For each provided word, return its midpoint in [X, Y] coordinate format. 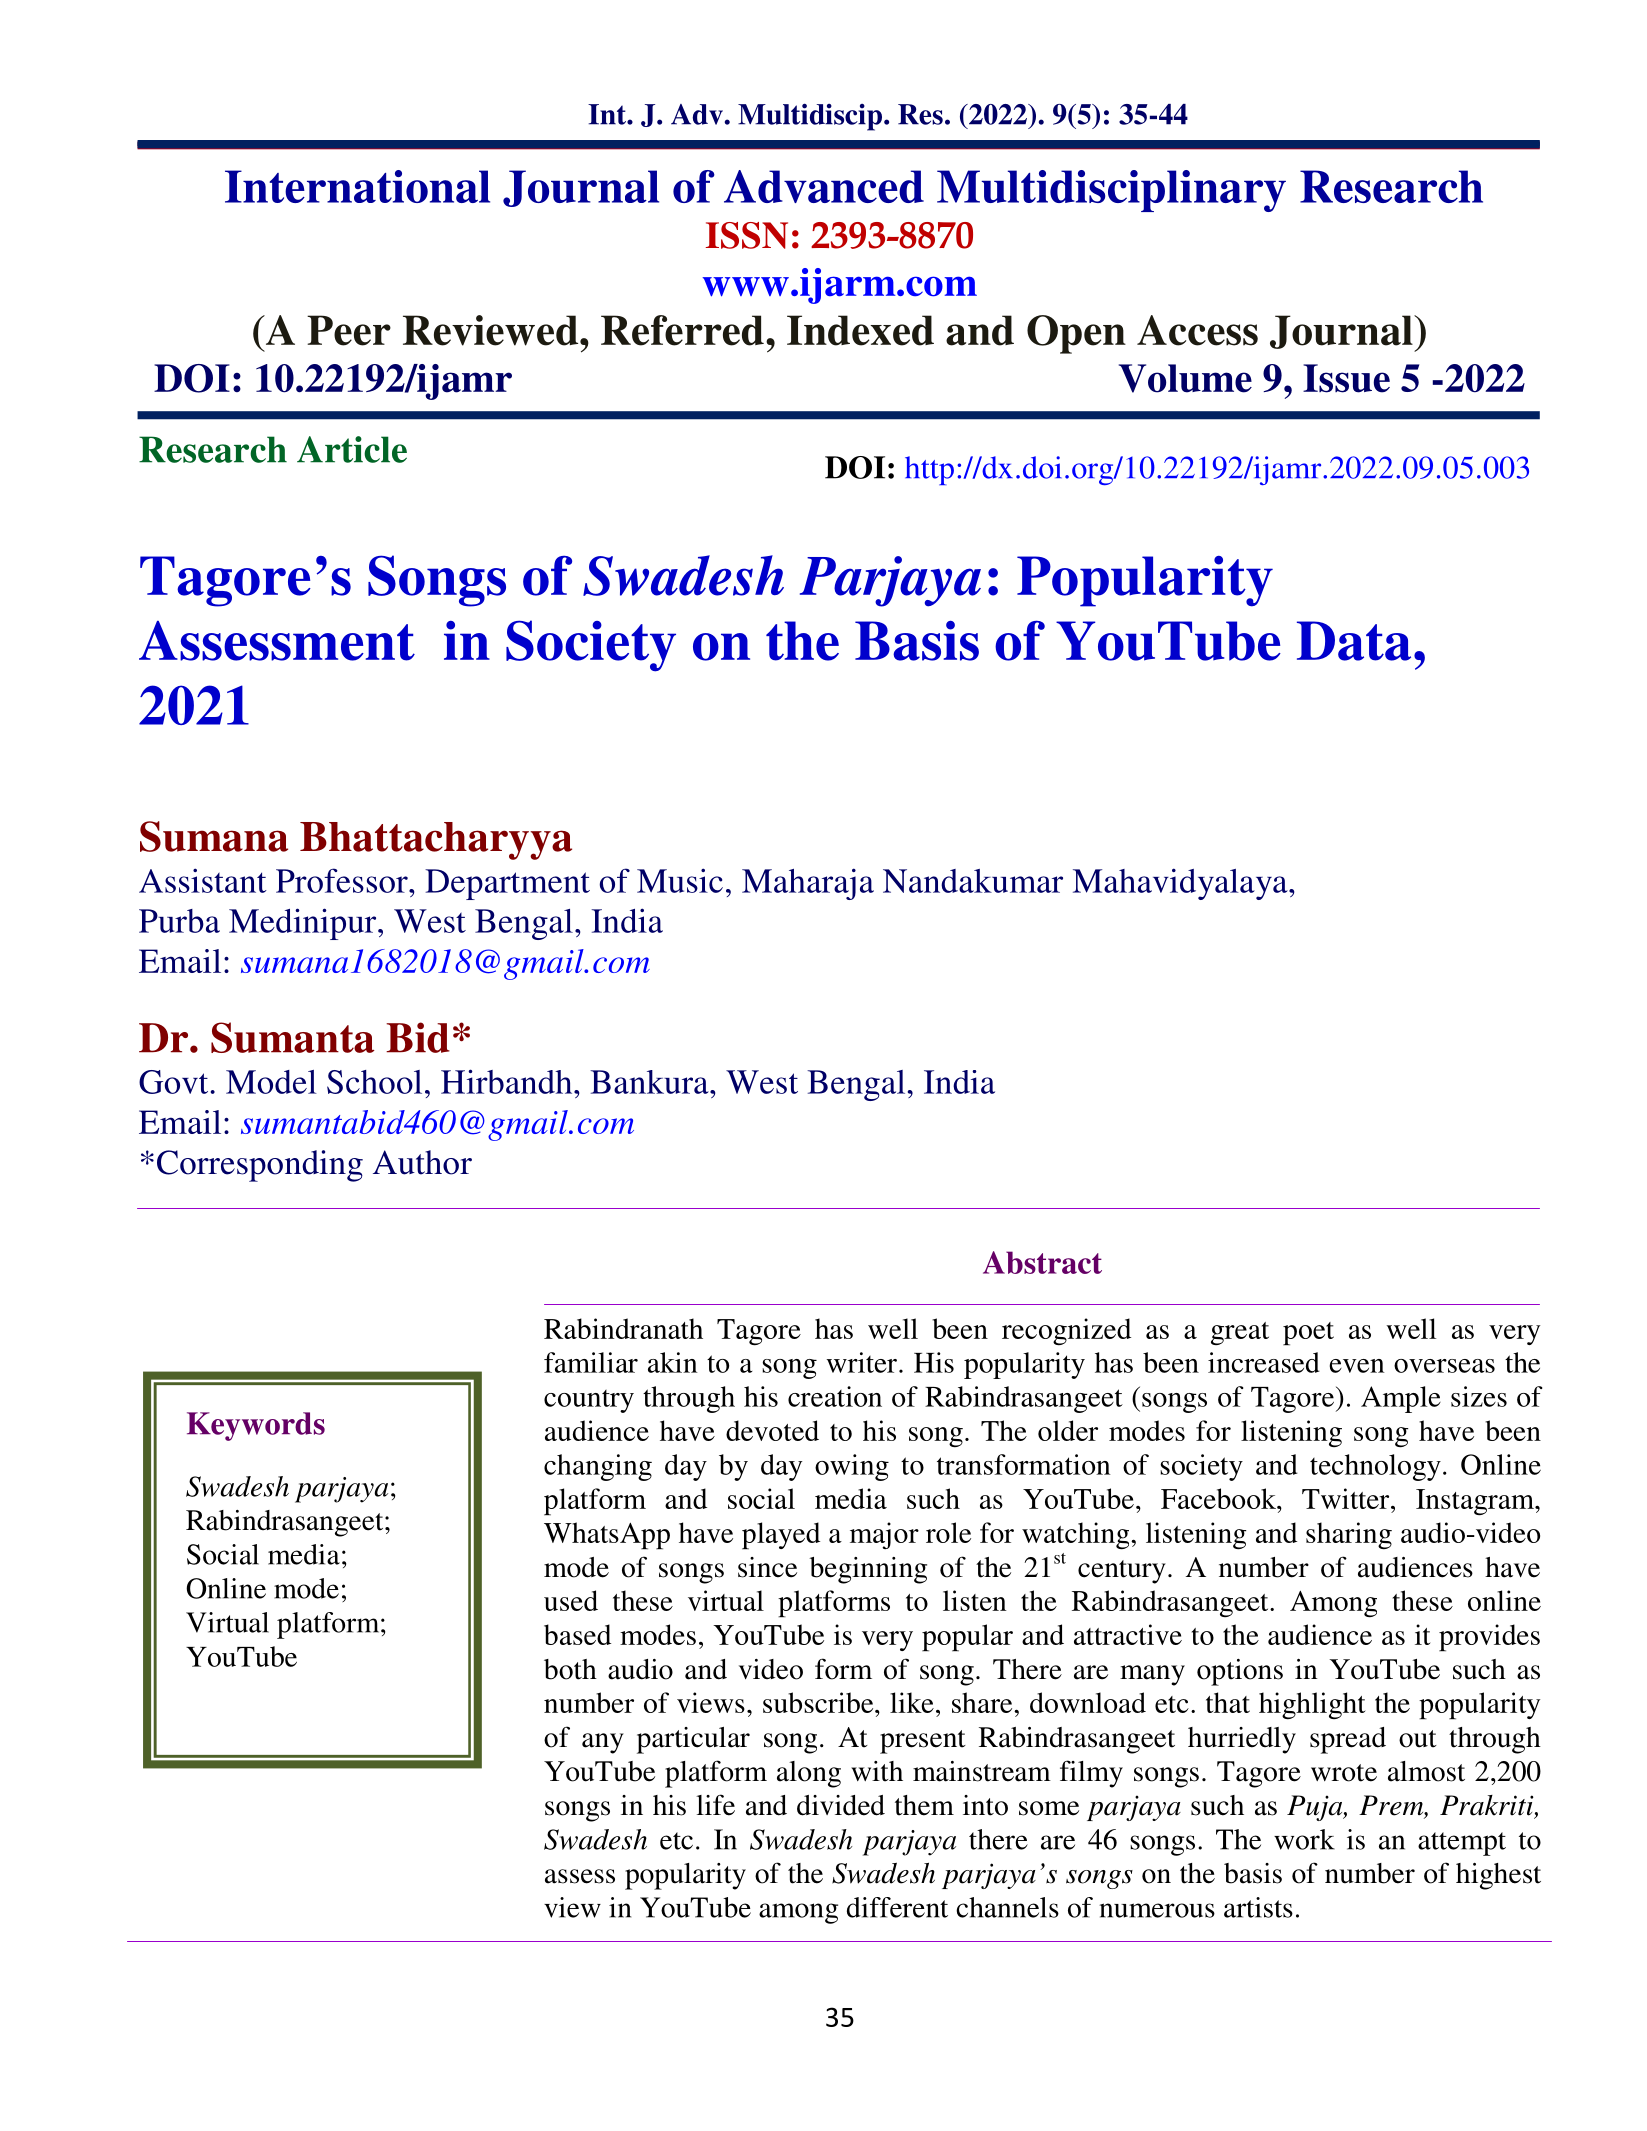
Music [680, 880]
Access [1197, 330]
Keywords [256, 1426]
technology [1375, 1467]
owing [852, 1467]
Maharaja [808, 884]
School [374, 1082]
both [570, 1669]
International [357, 186]
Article [352, 449]
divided [841, 1805]
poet [1308, 1334]
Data [1354, 641]
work [1304, 1839]
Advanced [824, 186]
